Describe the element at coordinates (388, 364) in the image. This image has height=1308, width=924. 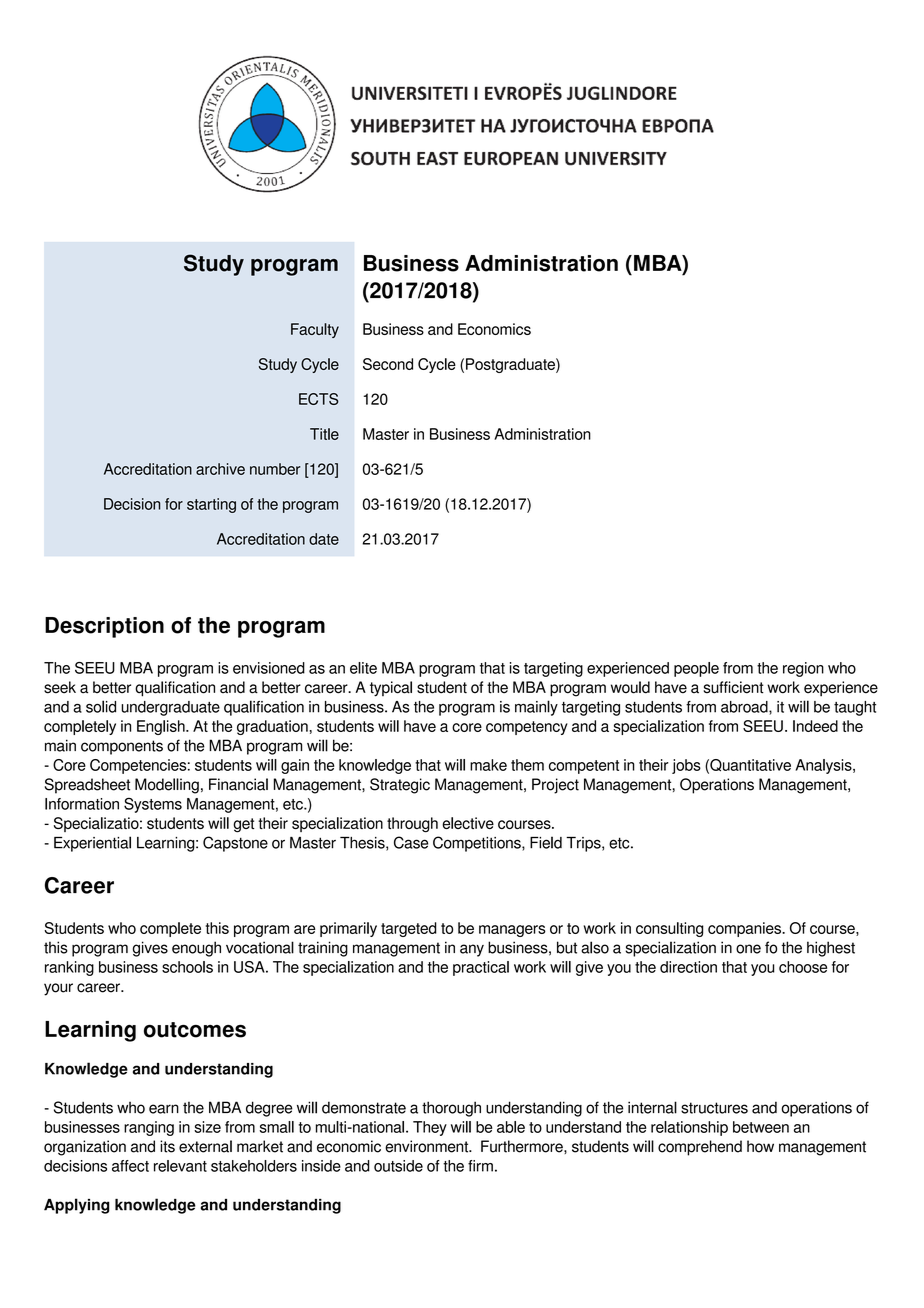
I see `Second` at that location.
